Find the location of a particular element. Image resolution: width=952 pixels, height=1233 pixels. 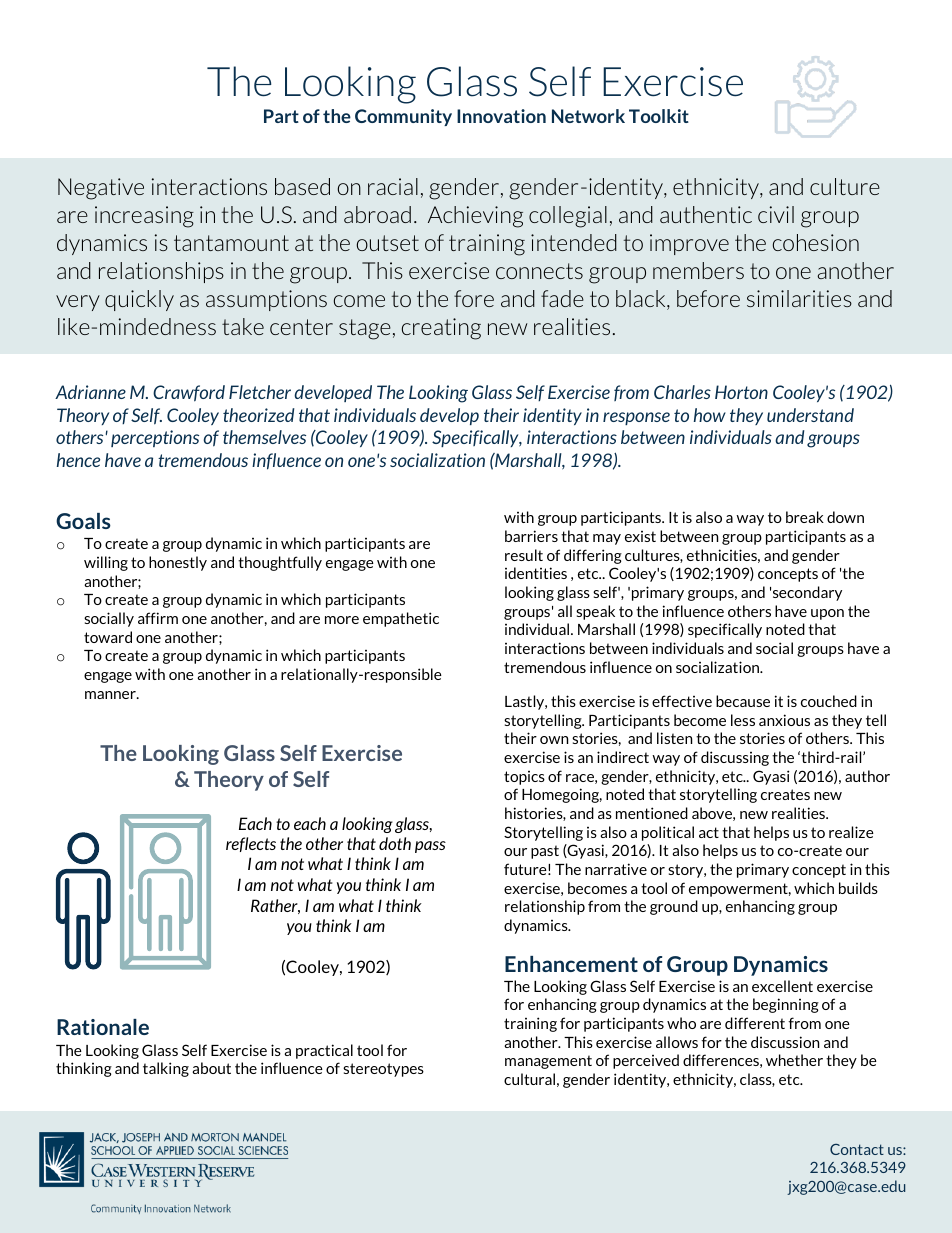

discussing is located at coordinates (735, 758).
